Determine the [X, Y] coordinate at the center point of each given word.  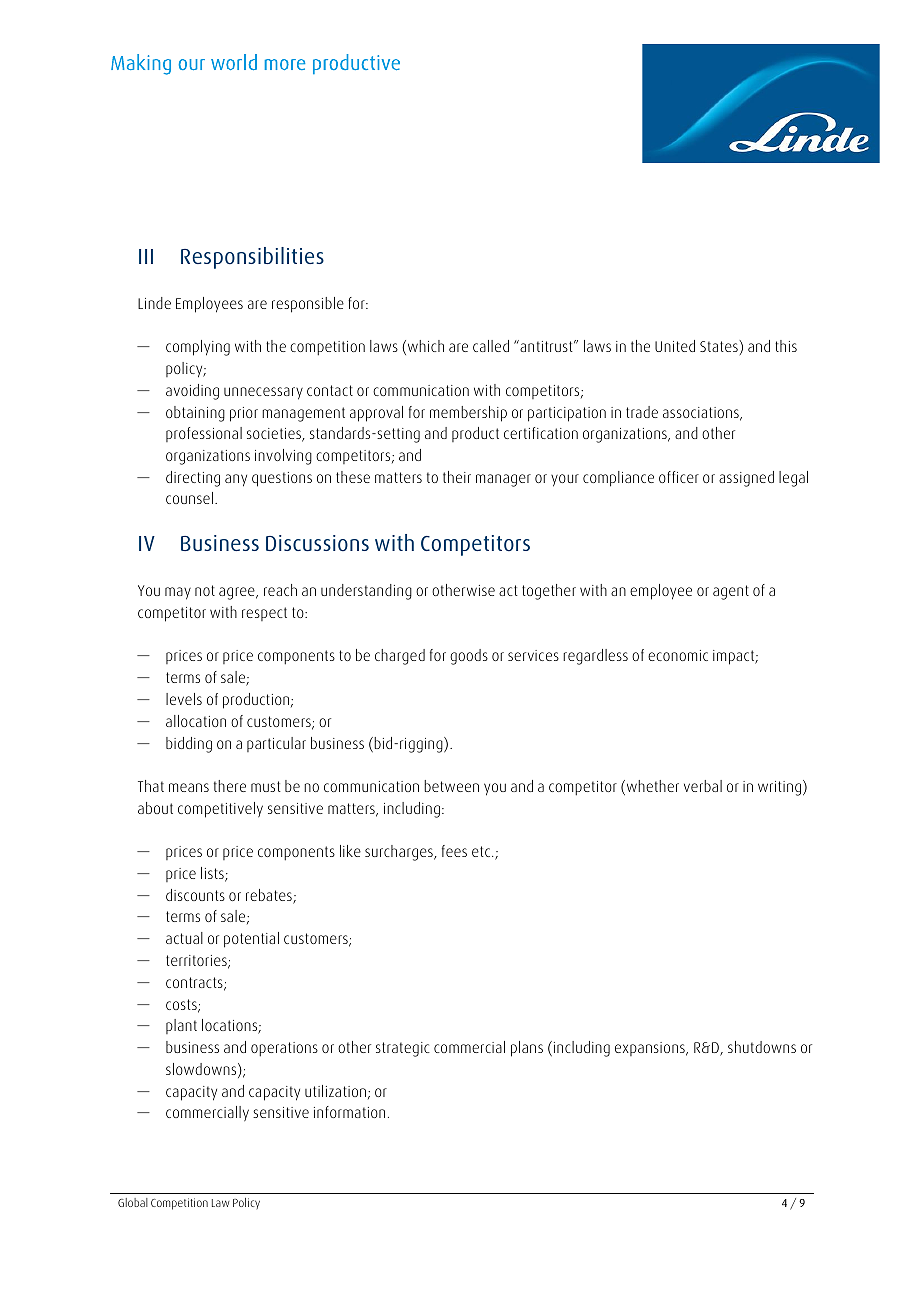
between [451, 786]
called [491, 346]
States [720, 346]
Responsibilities [252, 258]
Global [133, 1202]
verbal [703, 786]
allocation [196, 721]
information [349, 1112]
